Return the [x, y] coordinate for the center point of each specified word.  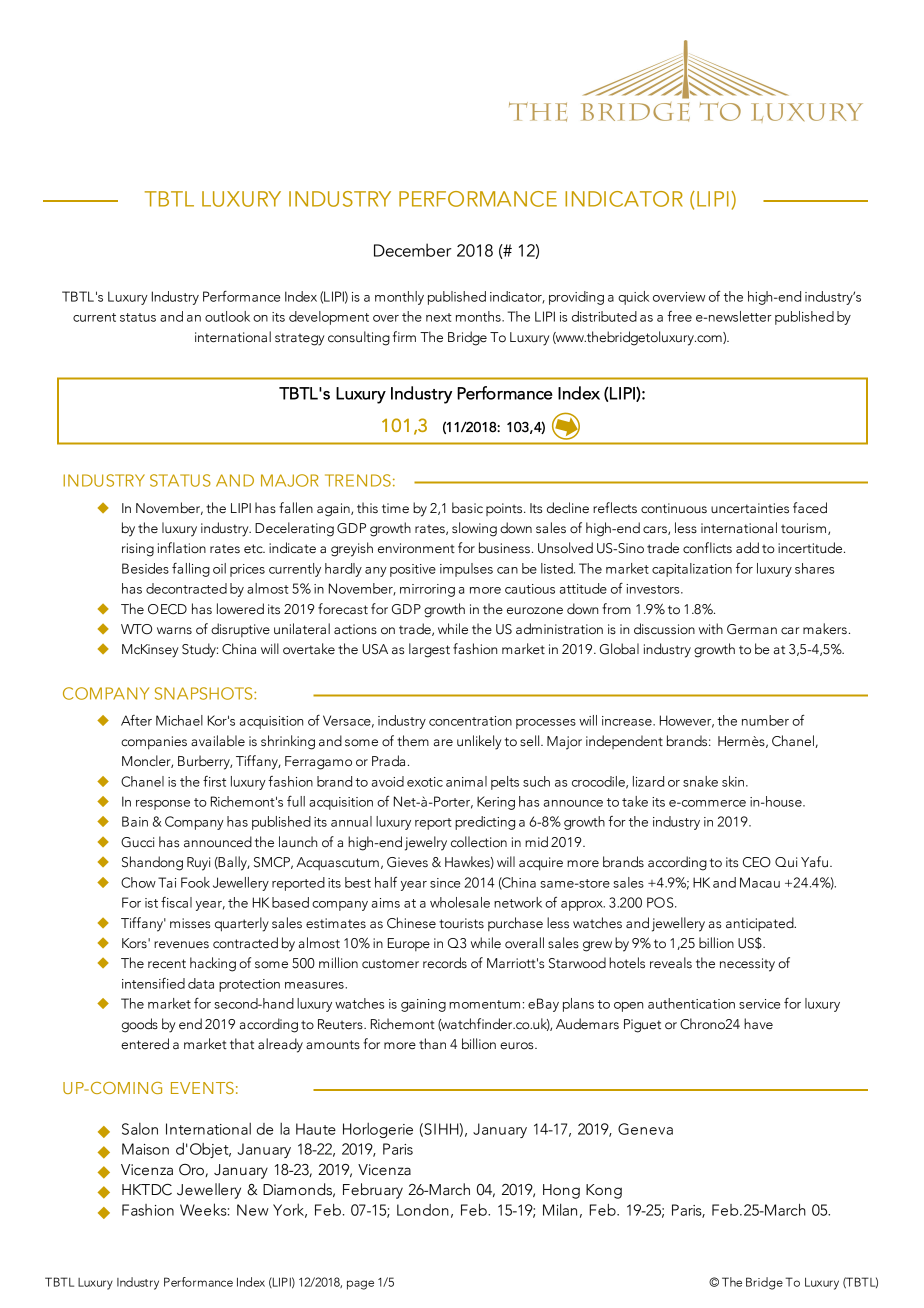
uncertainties [750, 508]
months [479, 316]
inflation [182, 548]
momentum [484, 1004]
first [214, 781]
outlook [227, 316]
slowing [474, 529]
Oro [192, 1170]
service [759, 1004]
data [201, 983]
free [679, 316]
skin [733, 781]
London [423, 1210]
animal [466, 781]
